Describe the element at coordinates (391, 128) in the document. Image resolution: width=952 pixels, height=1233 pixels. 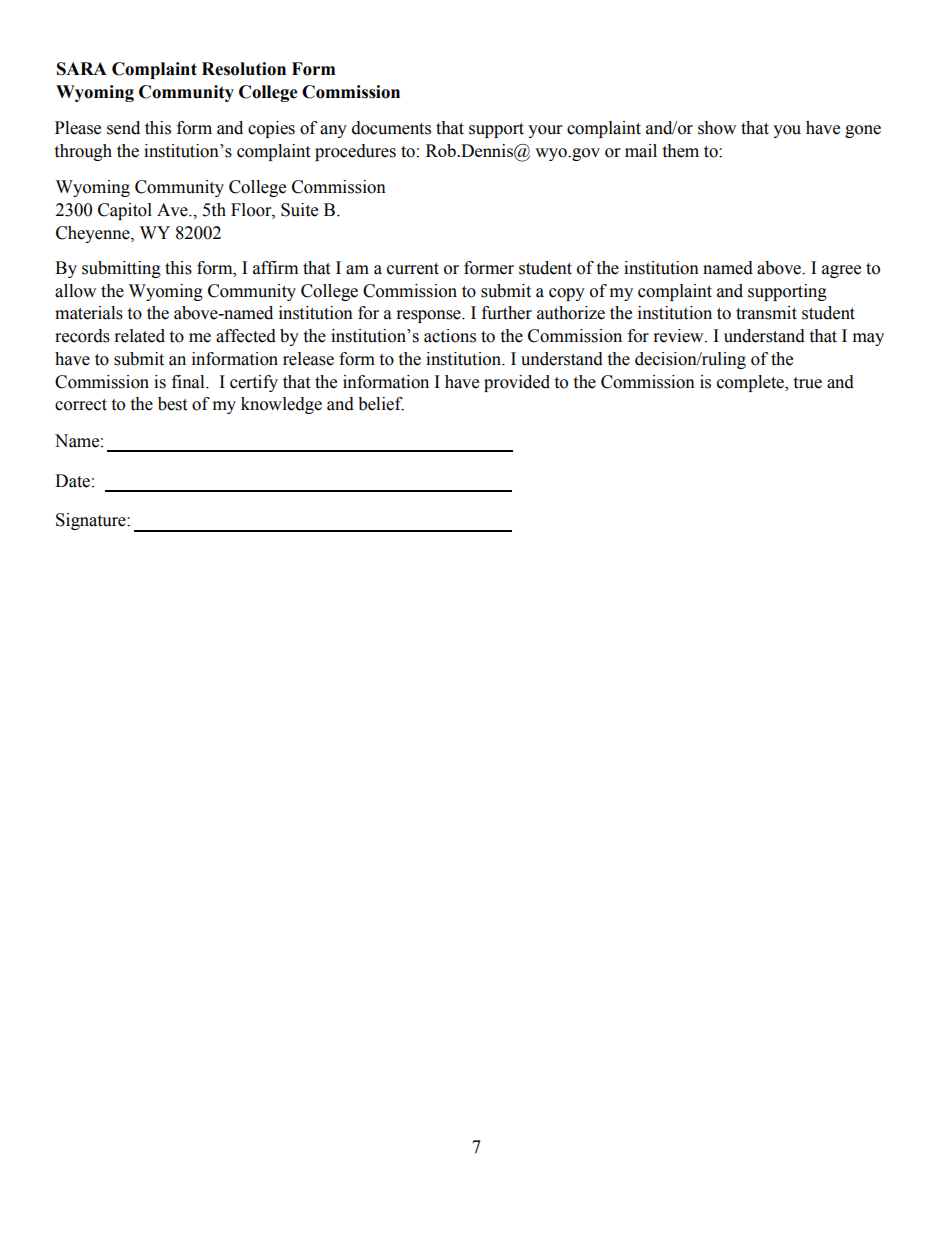
I see `documents` at that location.
